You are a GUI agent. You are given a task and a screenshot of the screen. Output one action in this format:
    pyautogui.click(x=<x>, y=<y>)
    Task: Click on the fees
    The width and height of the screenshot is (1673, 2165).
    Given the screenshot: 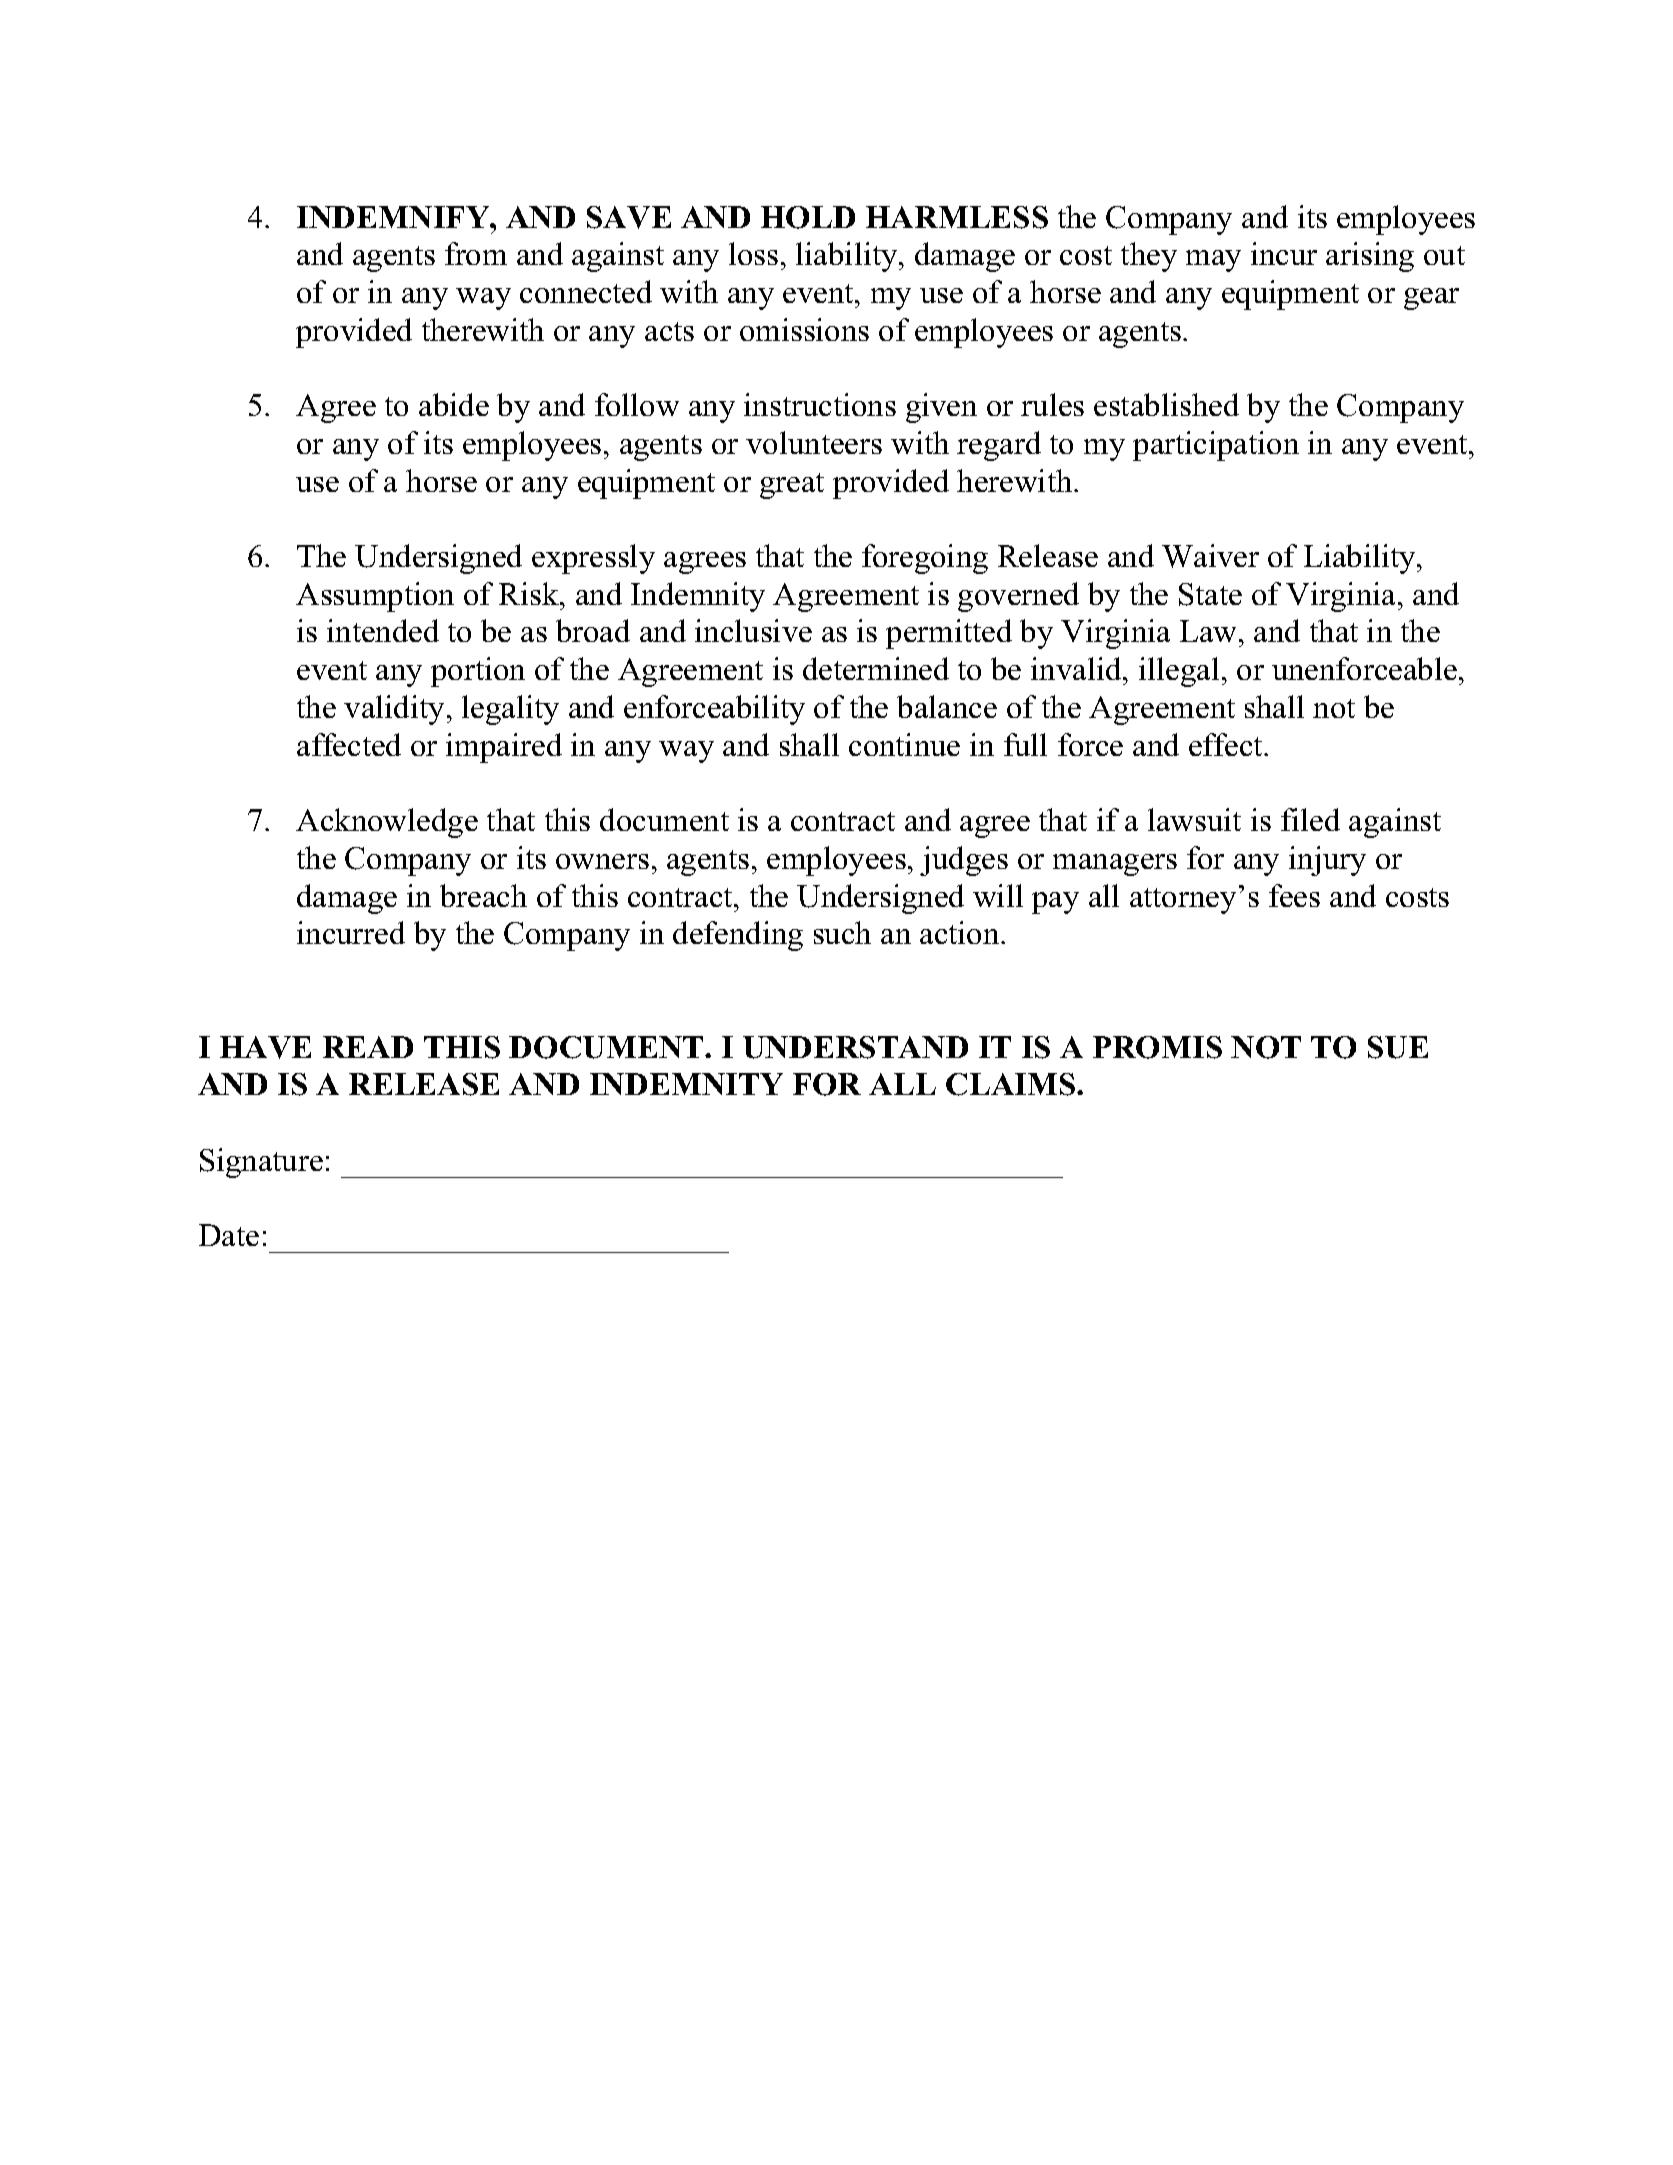 What is the action you would take?
    pyautogui.click(x=1294, y=895)
